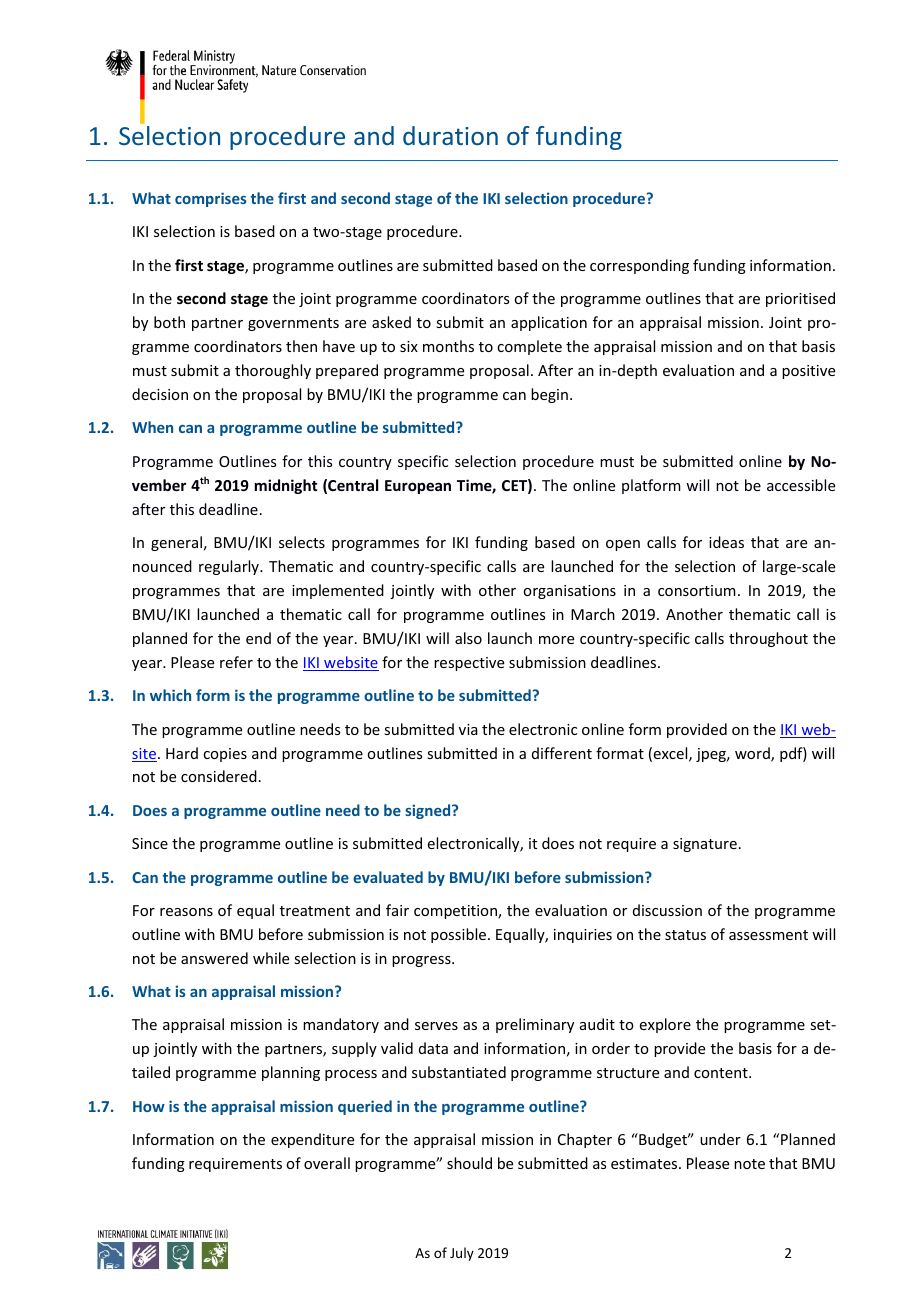 This screenshot has width=924, height=1308. What do you see at coordinates (639, 266) in the screenshot?
I see `corresponding` at bounding box center [639, 266].
